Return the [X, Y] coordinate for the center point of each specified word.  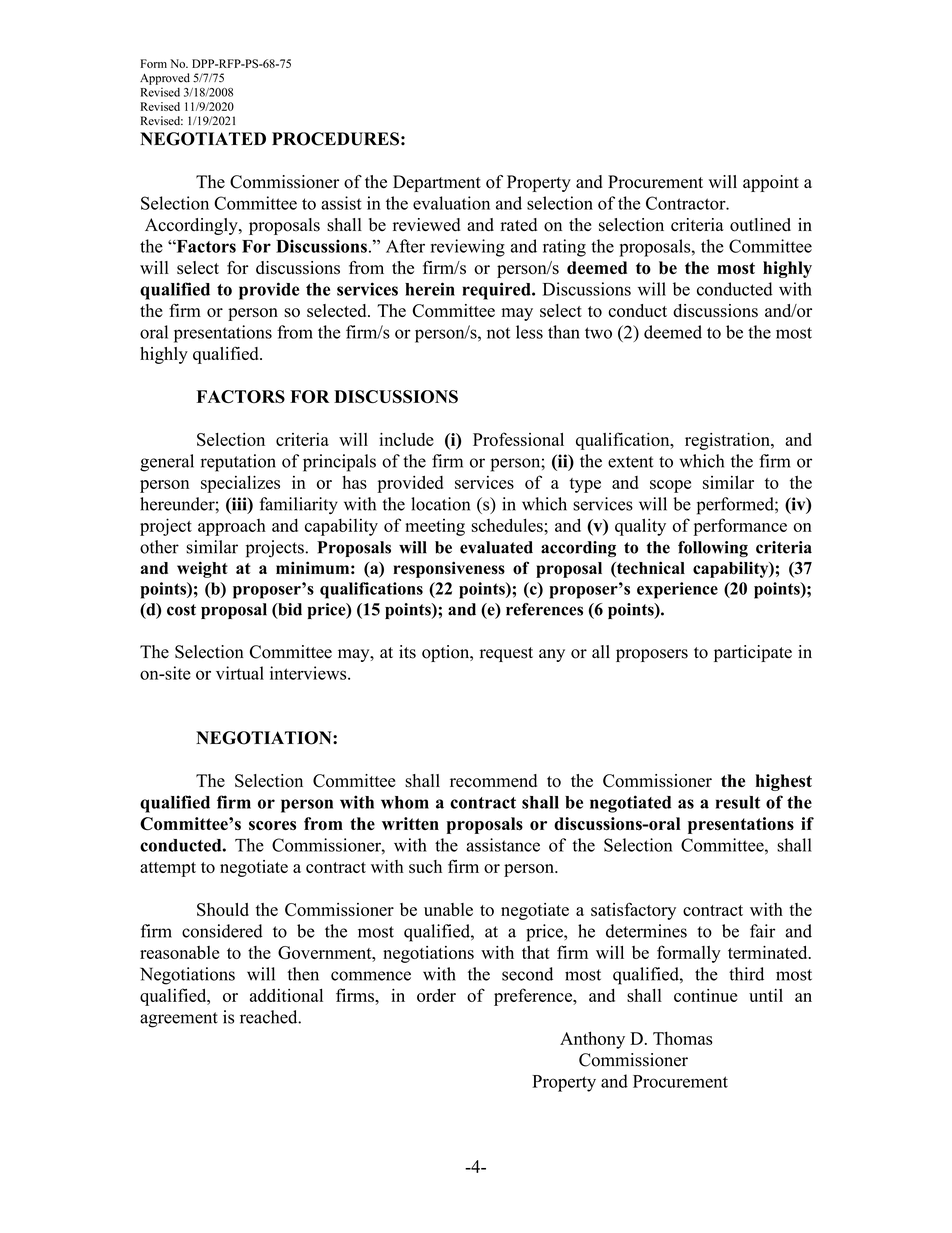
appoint [771, 183]
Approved [165, 79]
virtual [240, 673]
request [506, 654]
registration [728, 441]
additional [286, 995]
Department [437, 183]
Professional [518, 439]
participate [753, 653]
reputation [238, 463]
